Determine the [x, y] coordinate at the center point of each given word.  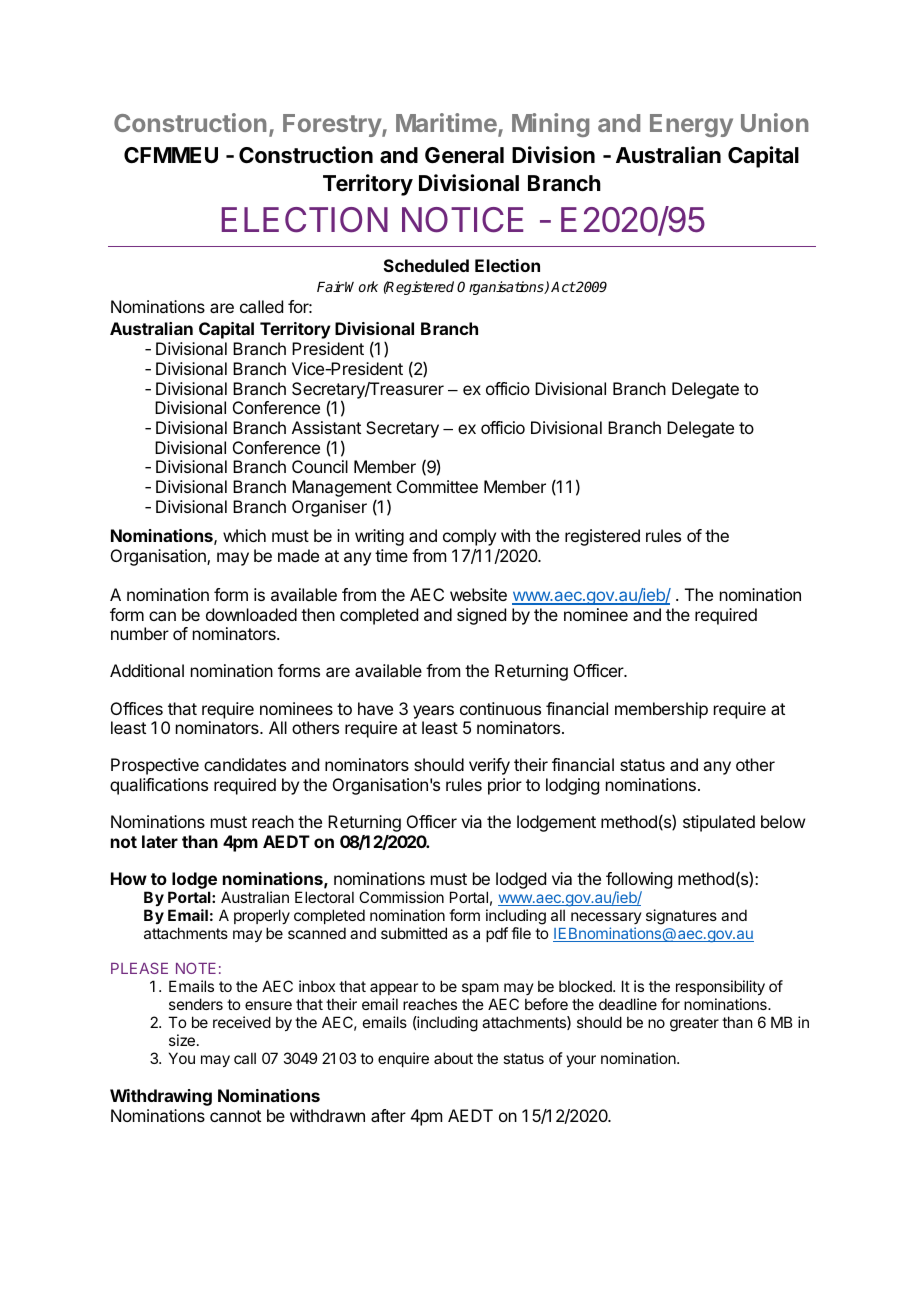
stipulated [719, 823]
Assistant [326, 427]
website [478, 594]
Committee [437, 486]
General [464, 155]
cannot [235, 1116]
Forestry [333, 125]
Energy [691, 125]
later [160, 841]
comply [469, 537]
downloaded [251, 614]
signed [481, 616]
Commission [401, 897]
